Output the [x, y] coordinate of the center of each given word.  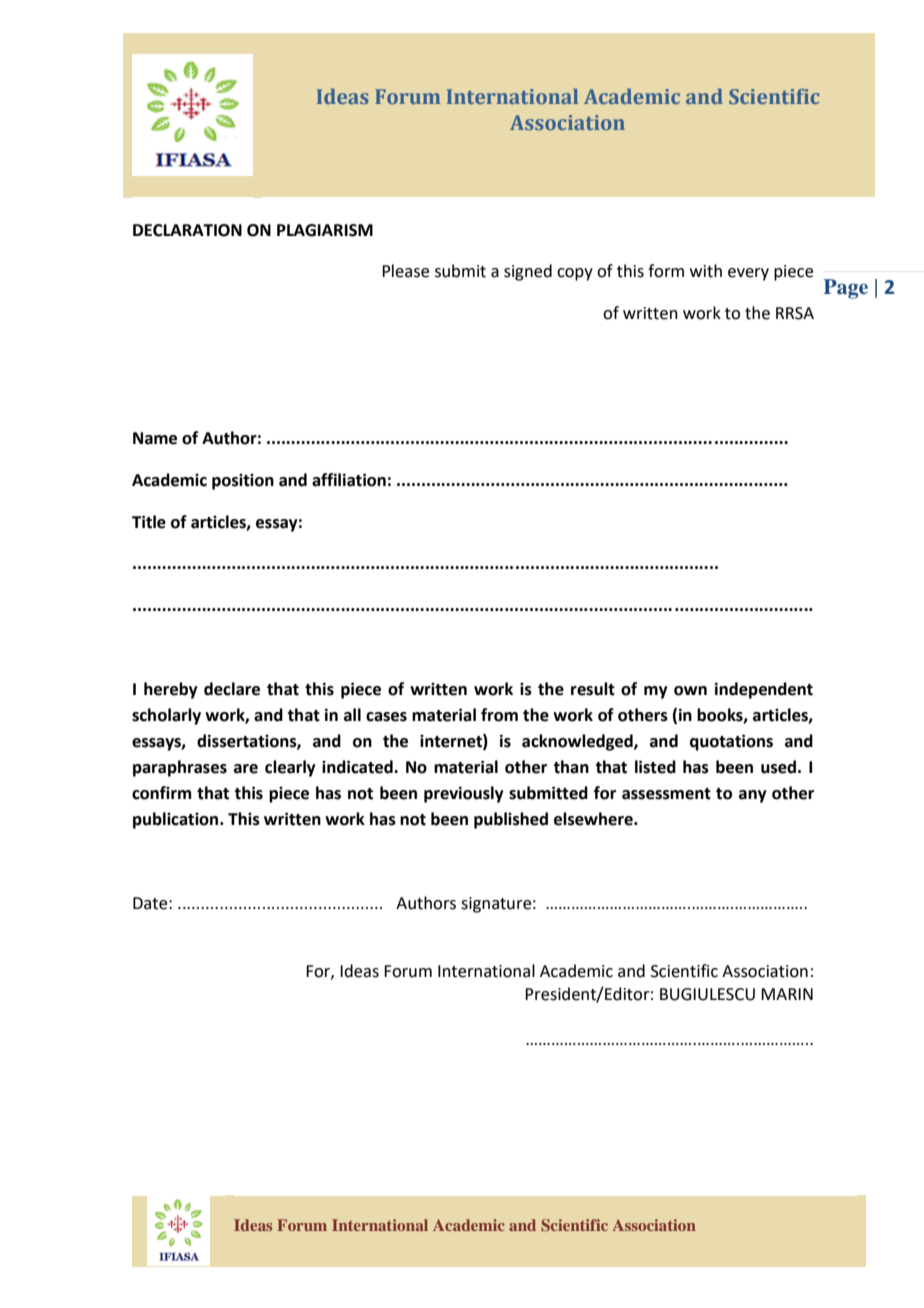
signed [528, 272]
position [243, 482]
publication [177, 820]
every [748, 274]
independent [764, 690]
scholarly [166, 716]
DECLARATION [187, 230]
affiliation [349, 480]
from [499, 715]
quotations [731, 742]
